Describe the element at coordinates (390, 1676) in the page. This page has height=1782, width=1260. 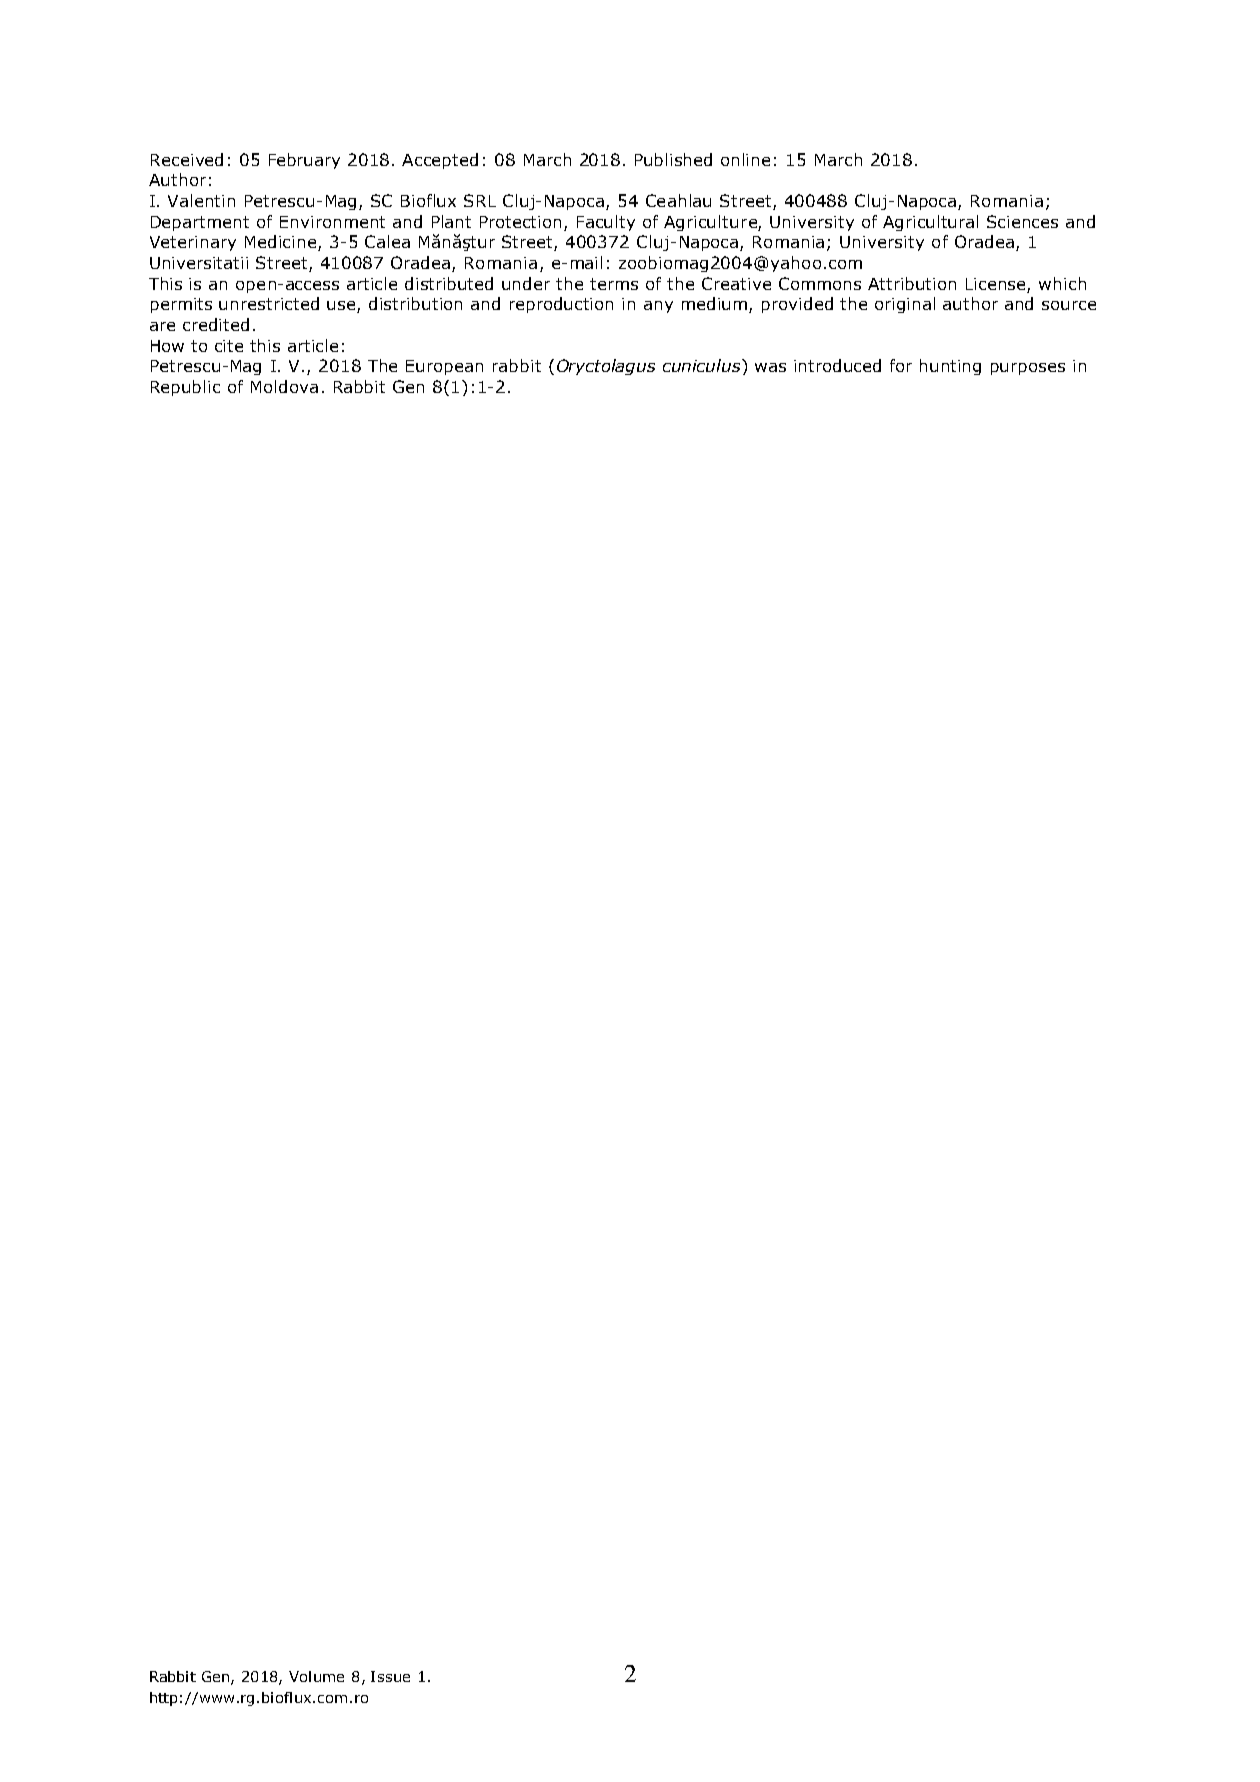
I see `Issue` at that location.
